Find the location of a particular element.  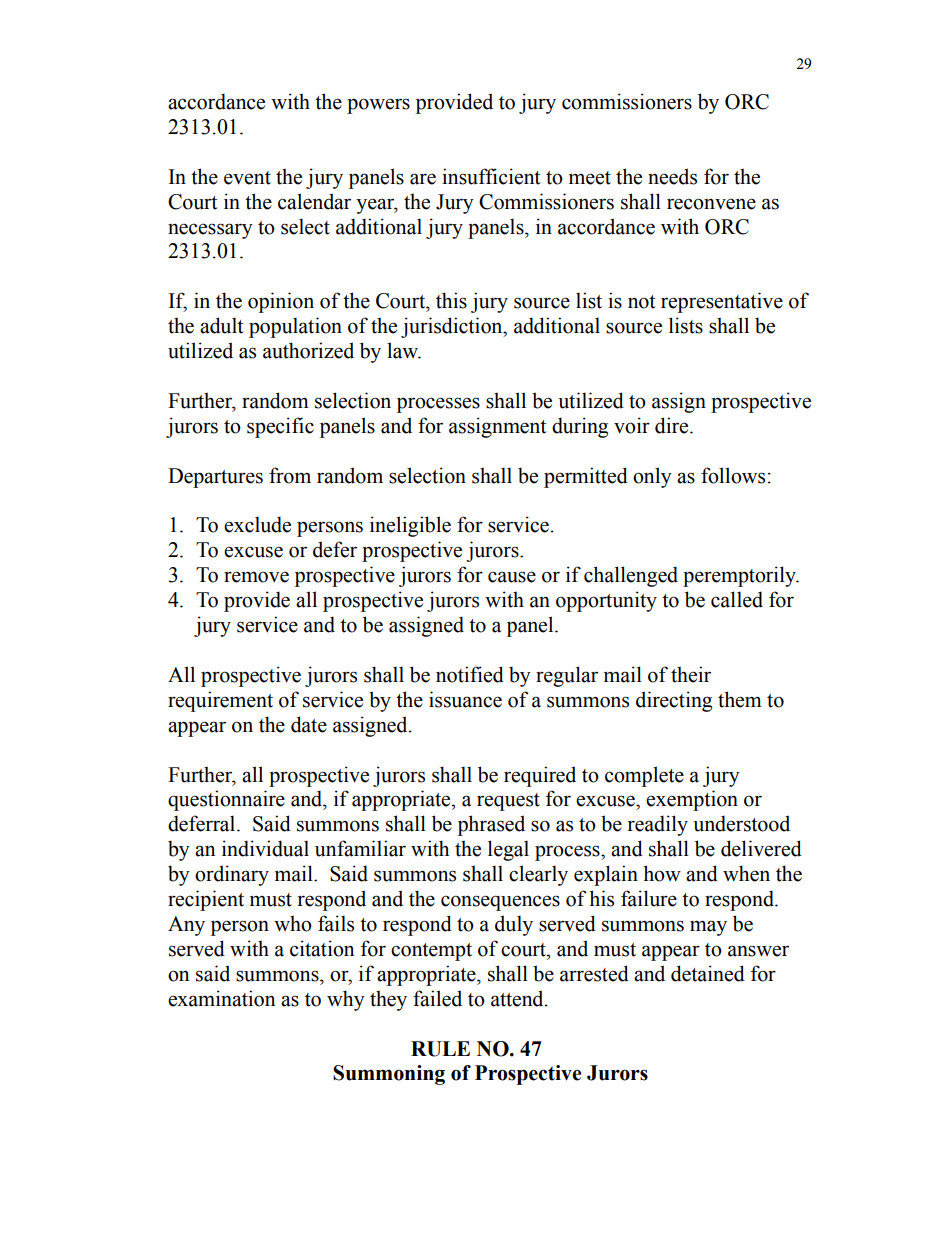

event is located at coordinates (247, 178).
